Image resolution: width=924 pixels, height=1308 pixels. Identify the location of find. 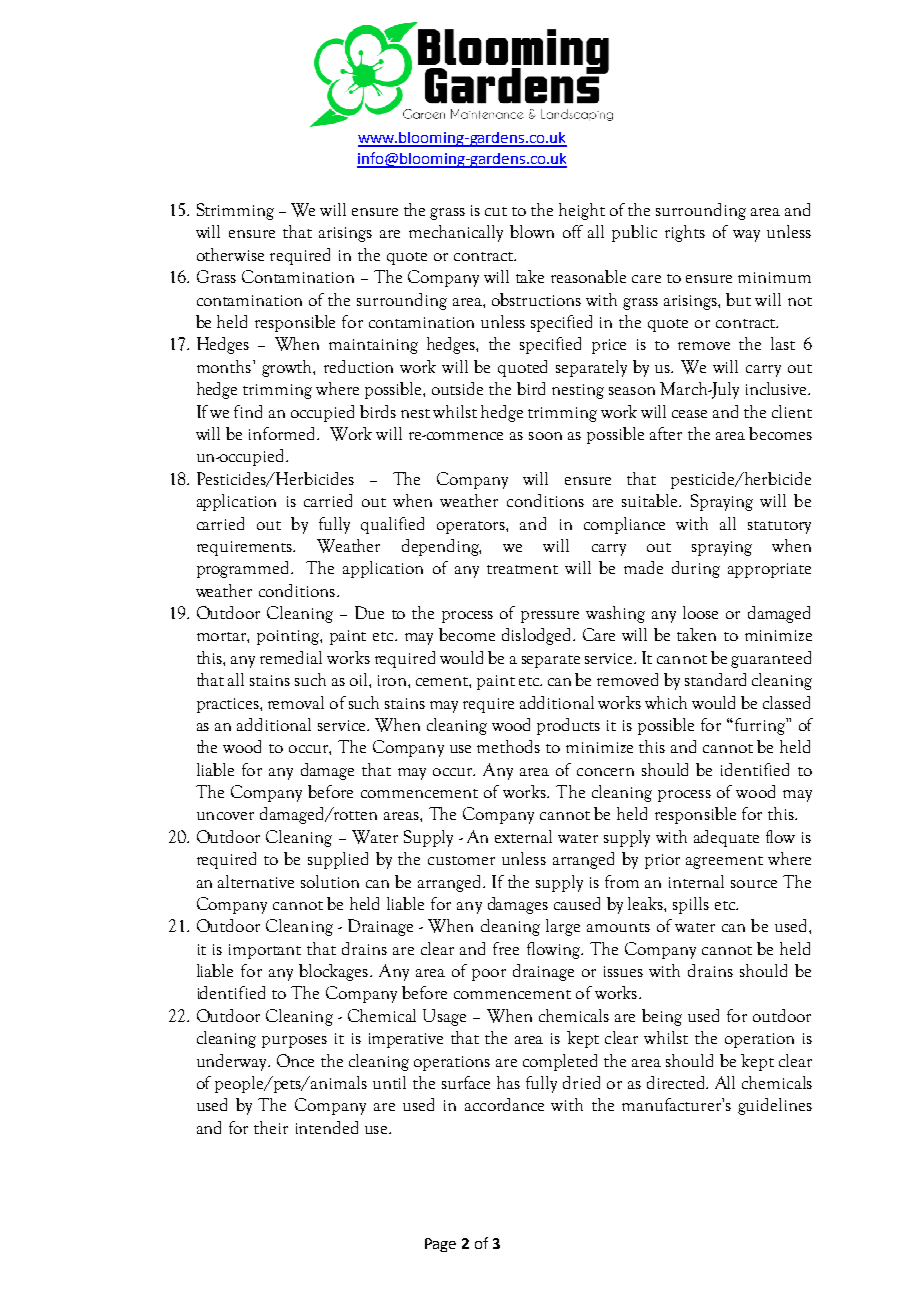
(248, 411).
